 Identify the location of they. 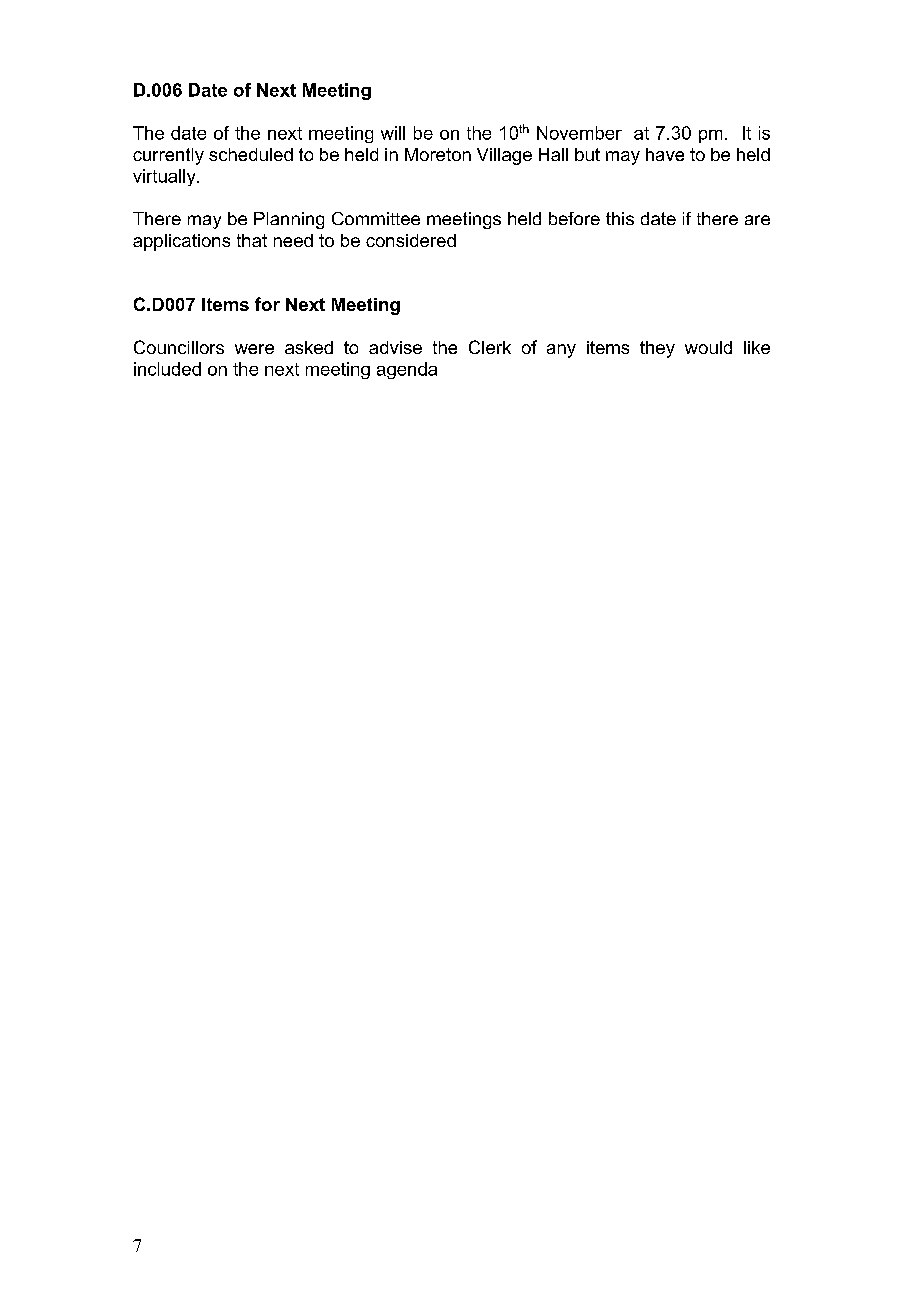
(657, 349).
